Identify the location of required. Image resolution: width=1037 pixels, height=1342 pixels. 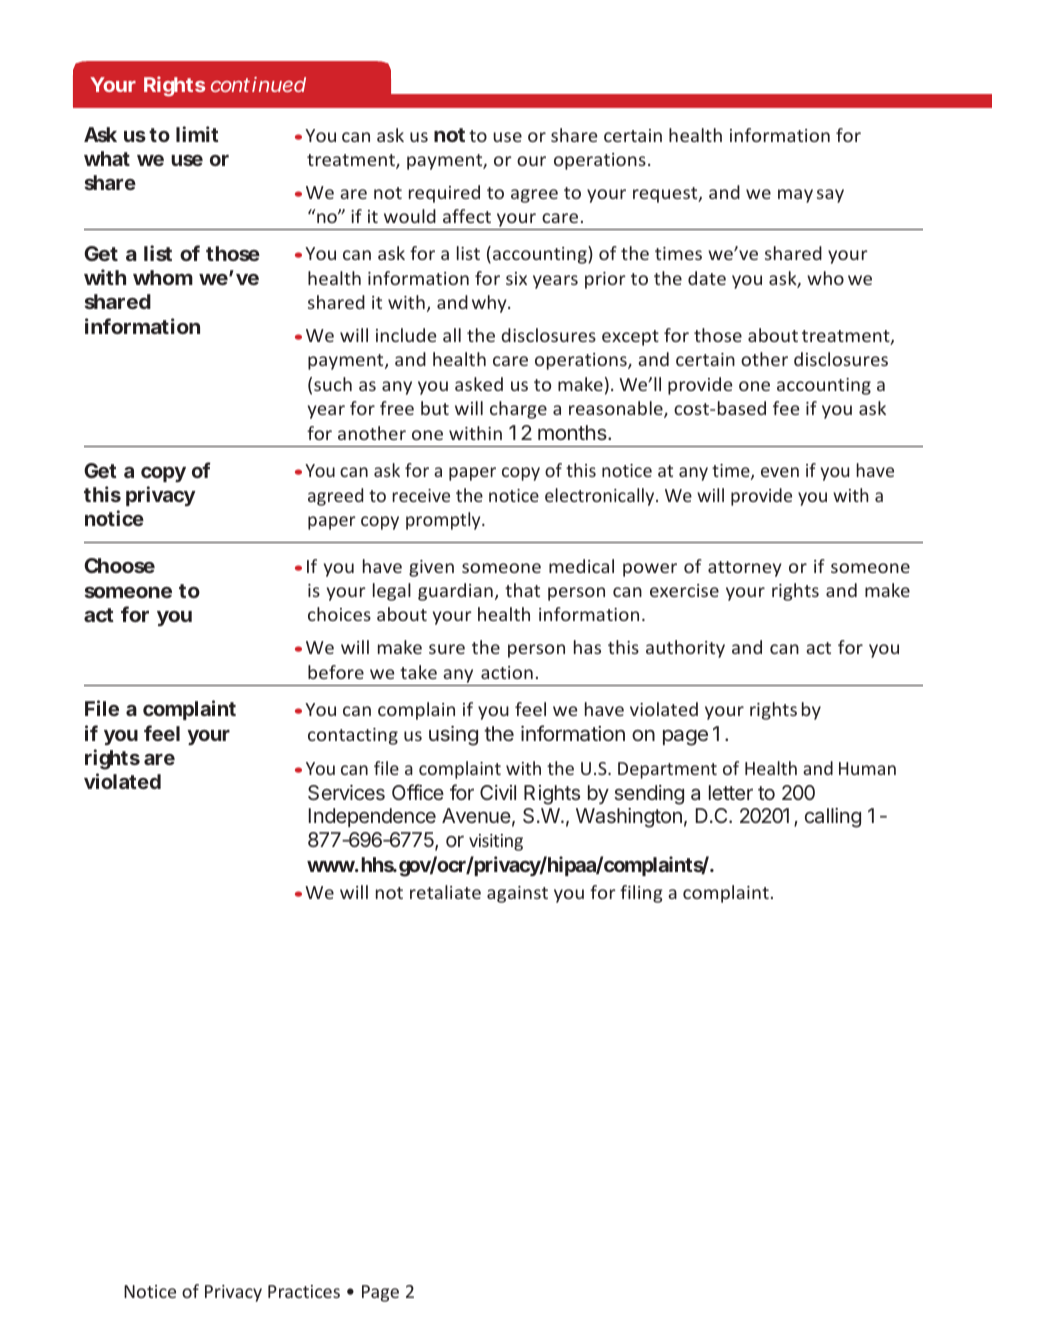
(444, 194).
